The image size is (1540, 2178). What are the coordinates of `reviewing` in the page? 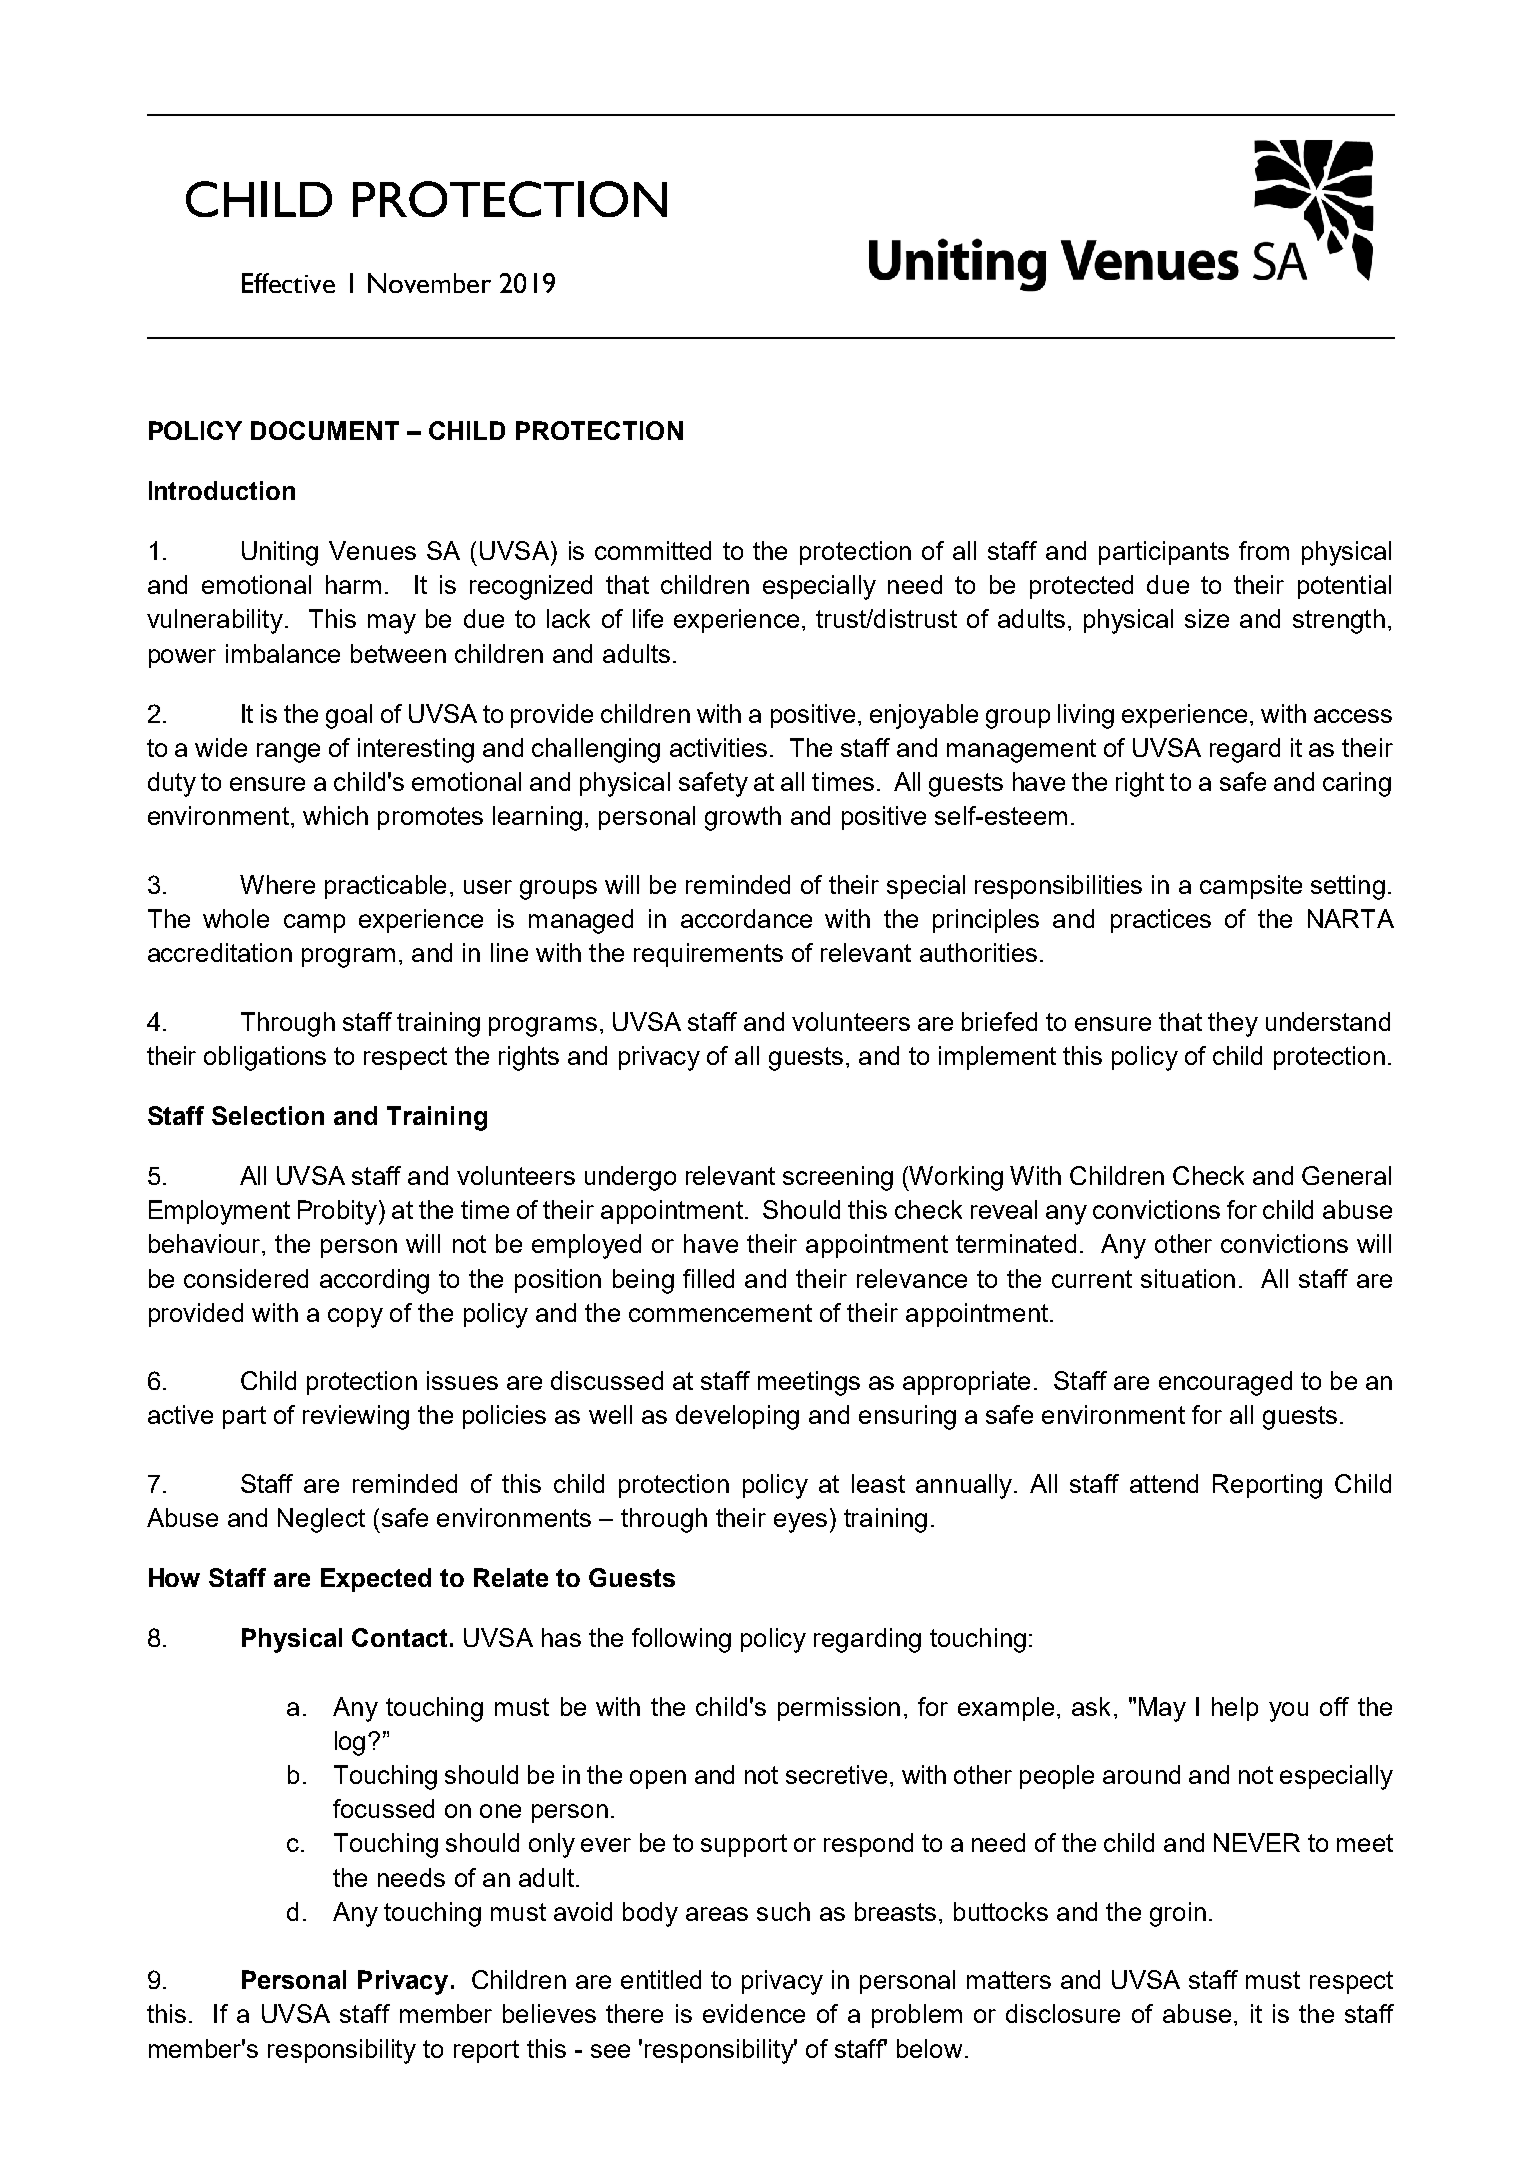 It's located at (356, 1417).
